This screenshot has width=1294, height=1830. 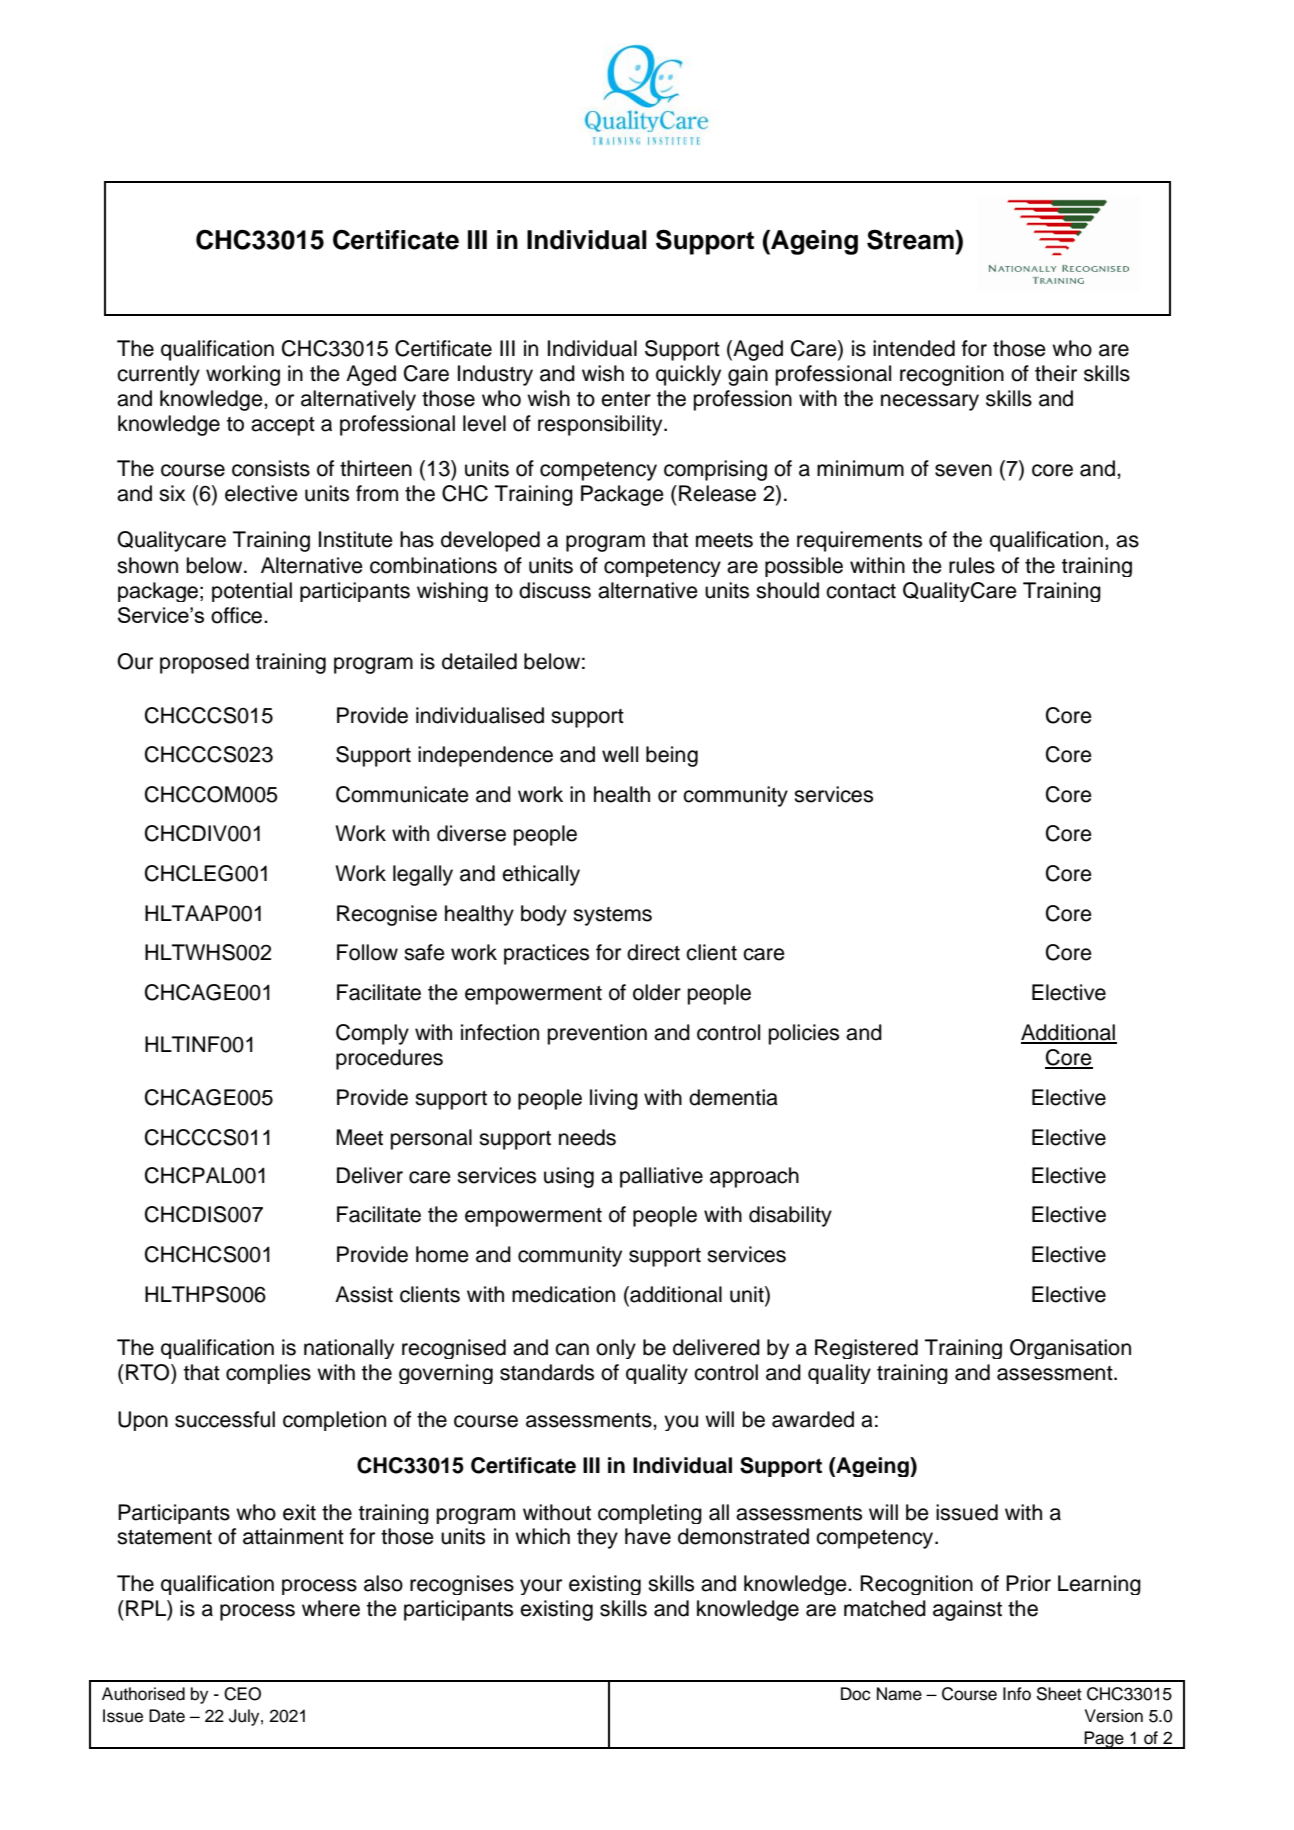 I want to click on only, so click(x=616, y=1349).
